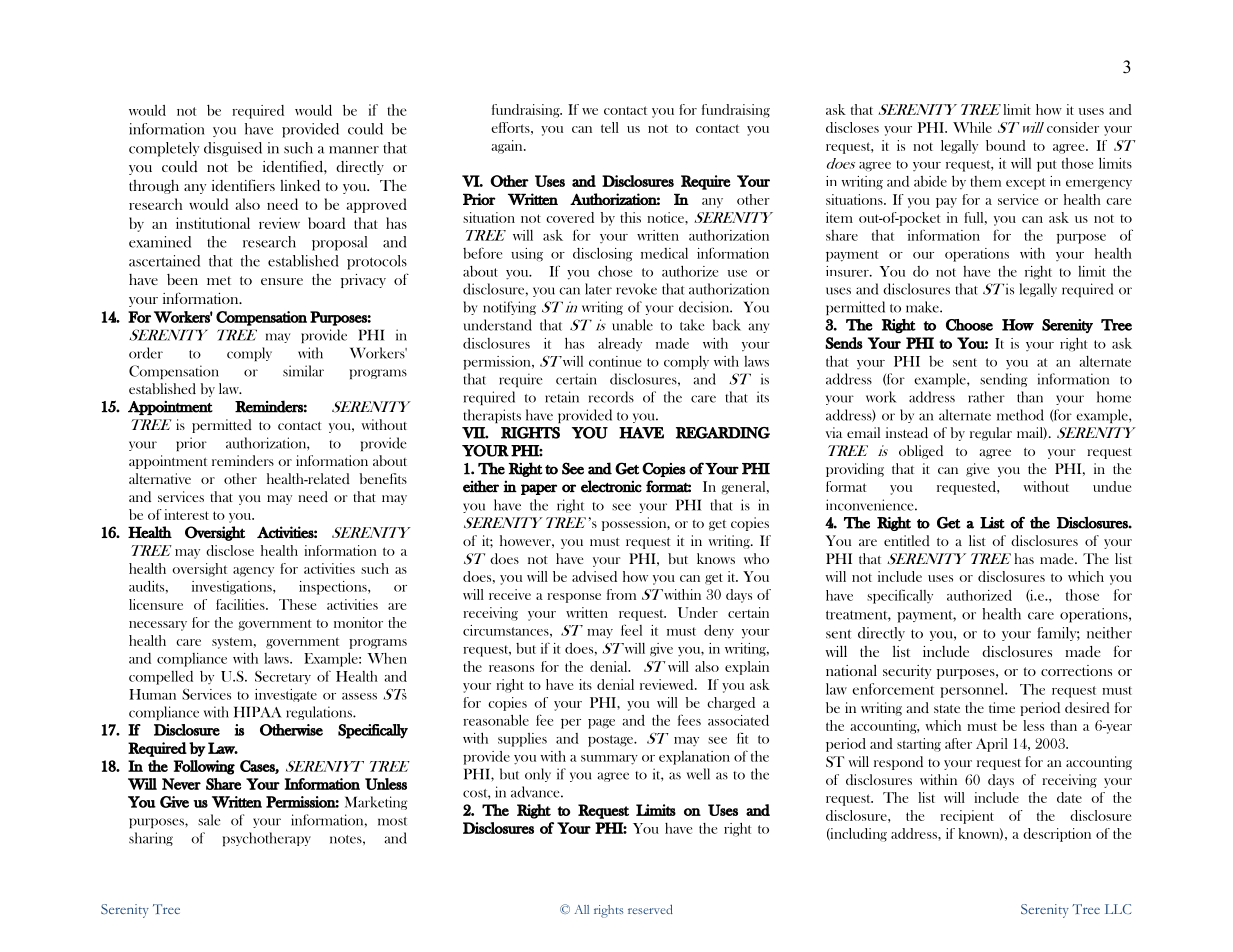 This image has height=952, width=1233. Describe the element at coordinates (636, 289) in the image. I see `revoke` at that location.
